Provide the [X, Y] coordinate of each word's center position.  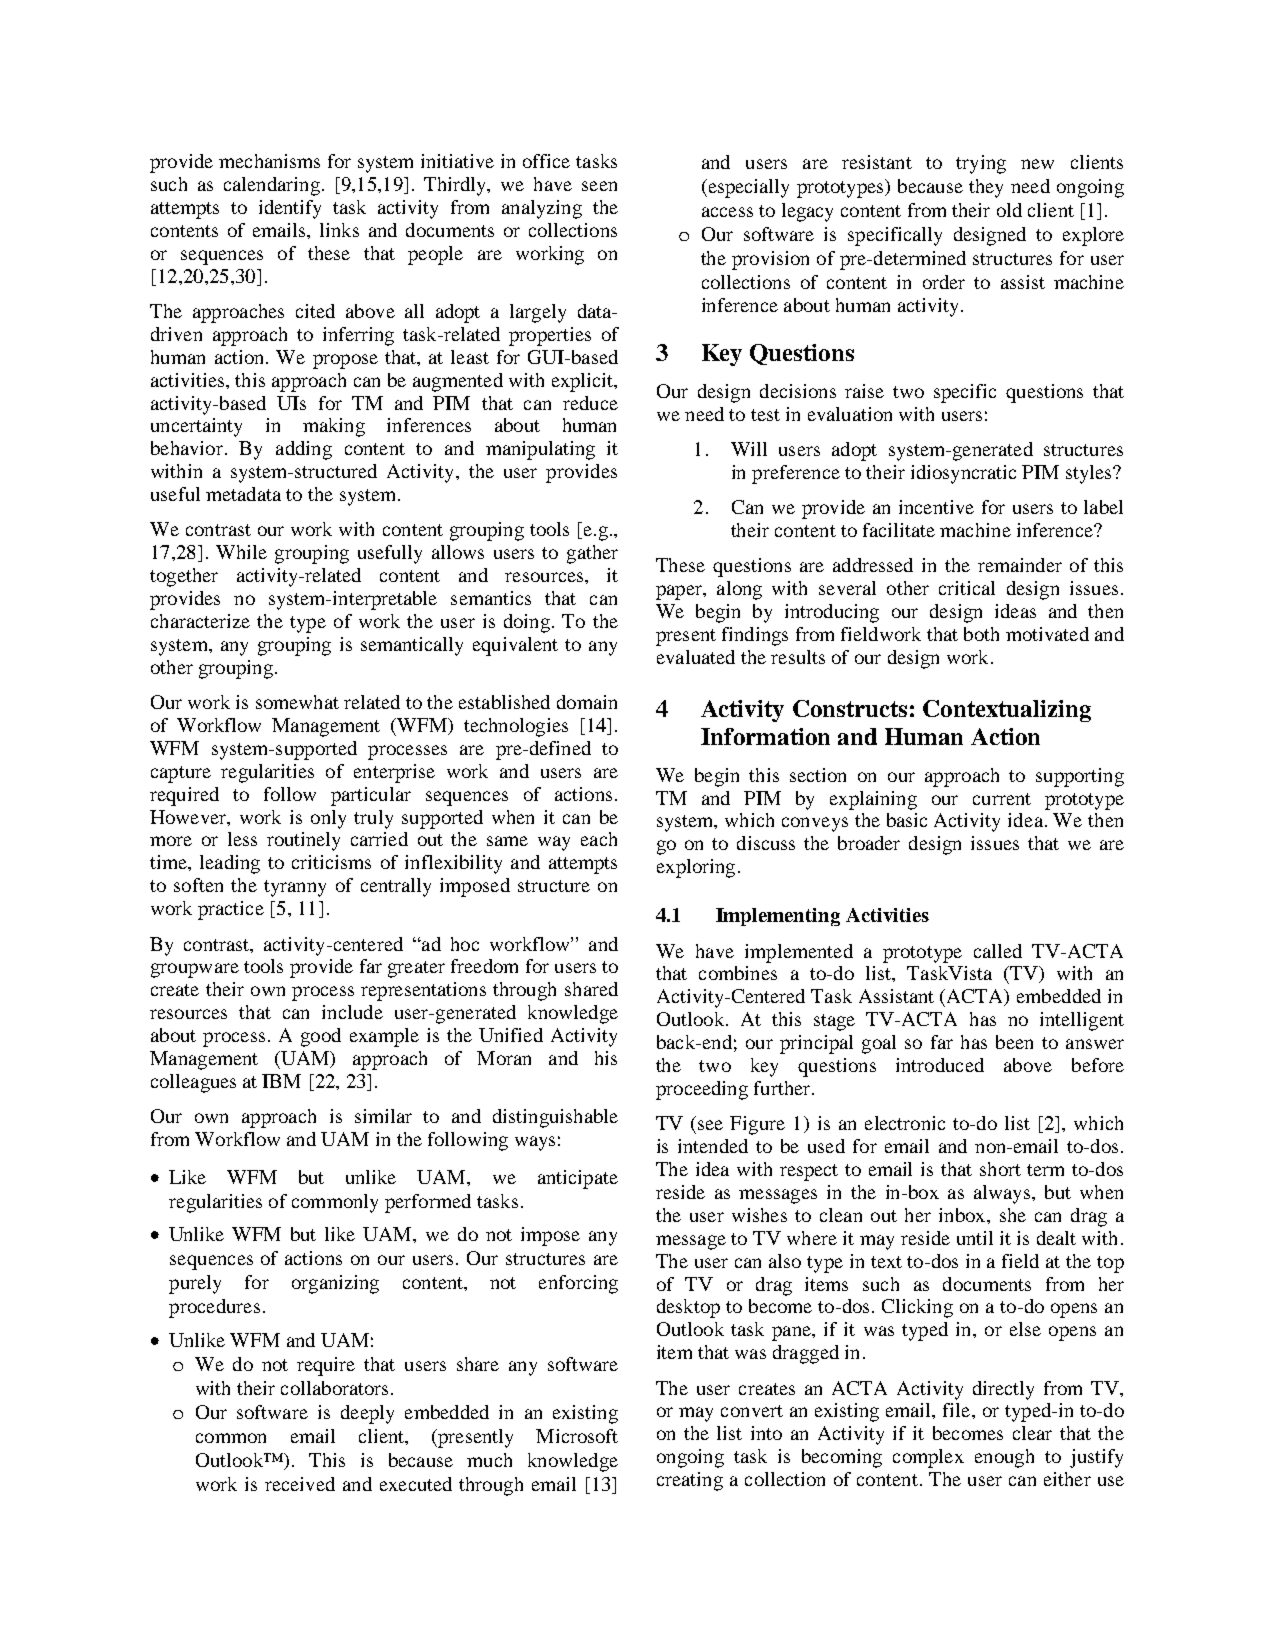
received [300, 1484]
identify [290, 209]
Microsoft [577, 1436]
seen [599, 186]
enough [1004, 1458]
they [986, 188]
